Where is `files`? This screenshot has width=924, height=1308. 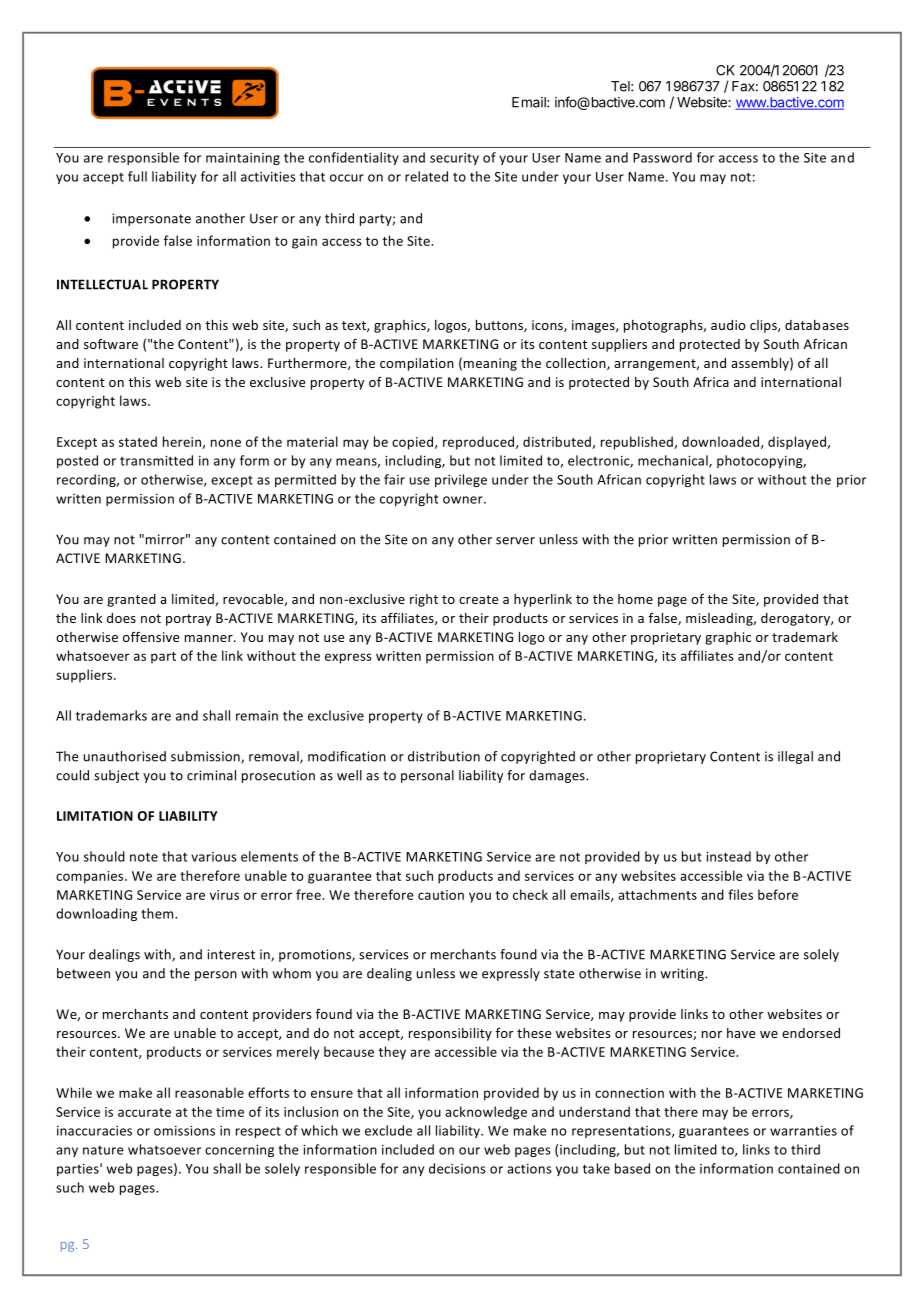 files is located at coordinates (740, 894).
